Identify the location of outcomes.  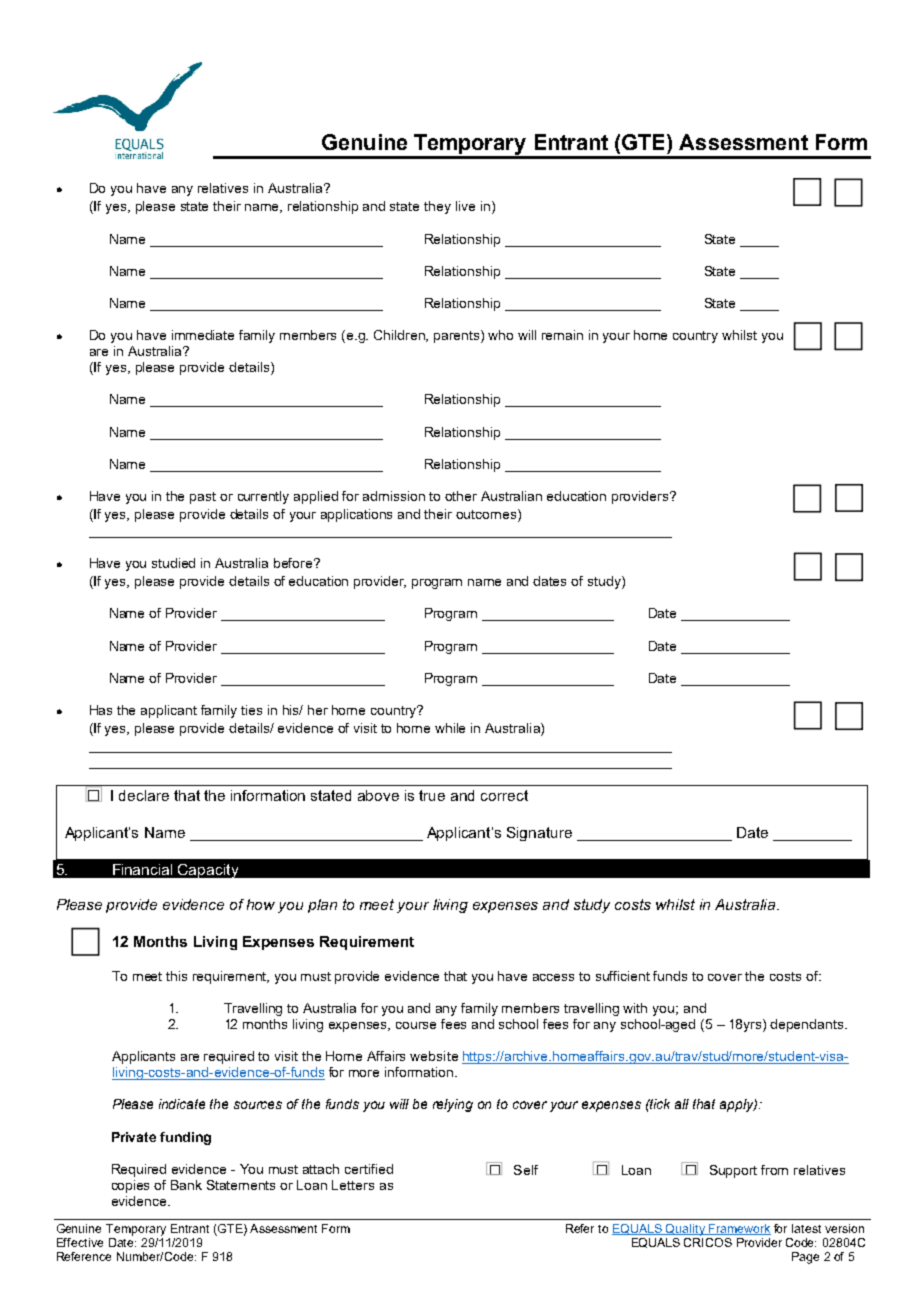
(487, 515).
